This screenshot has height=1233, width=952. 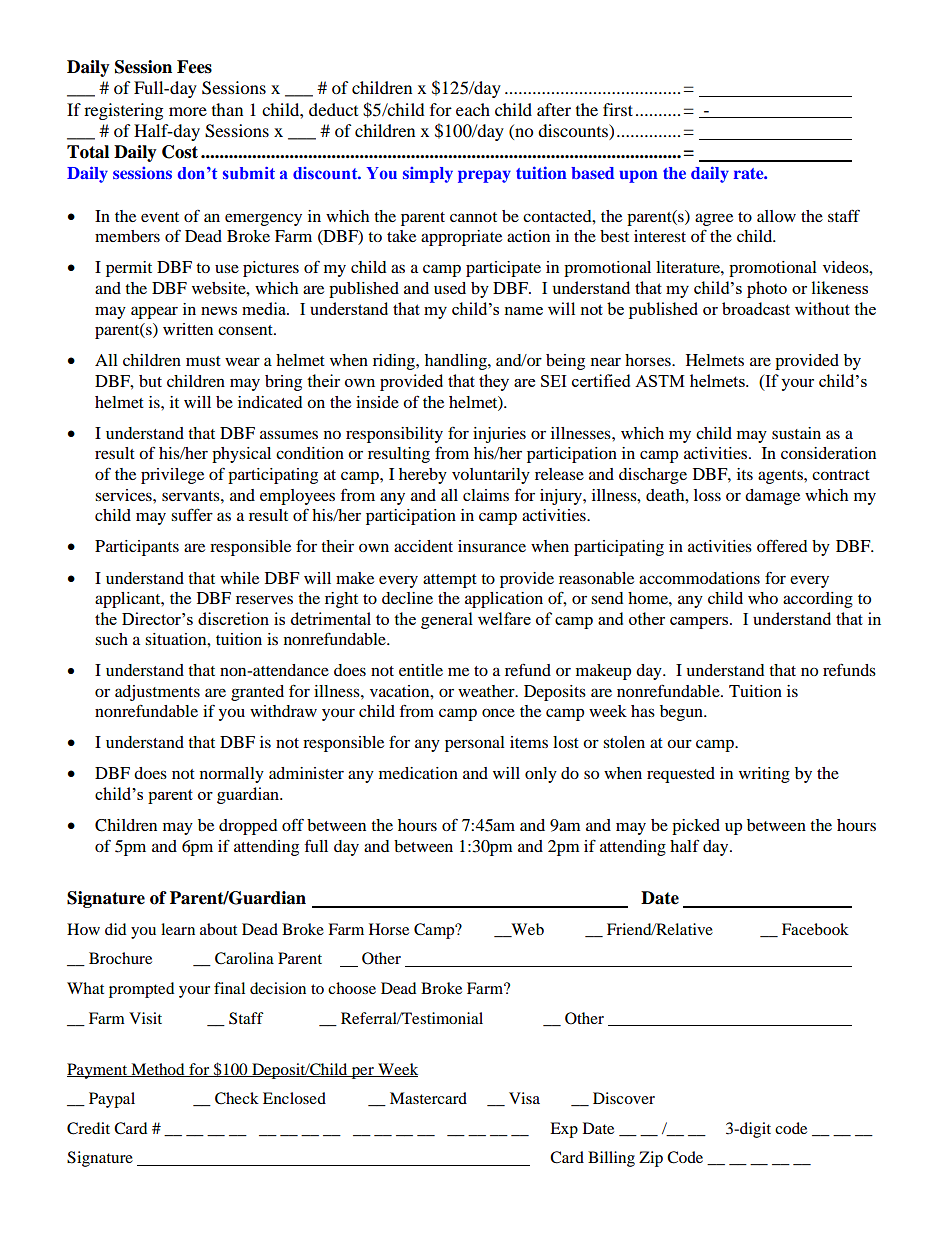 What do you see at coordinates (112, 1100) in the screenshot?
I see `Paypal` at bounding box center [112, 1100].
